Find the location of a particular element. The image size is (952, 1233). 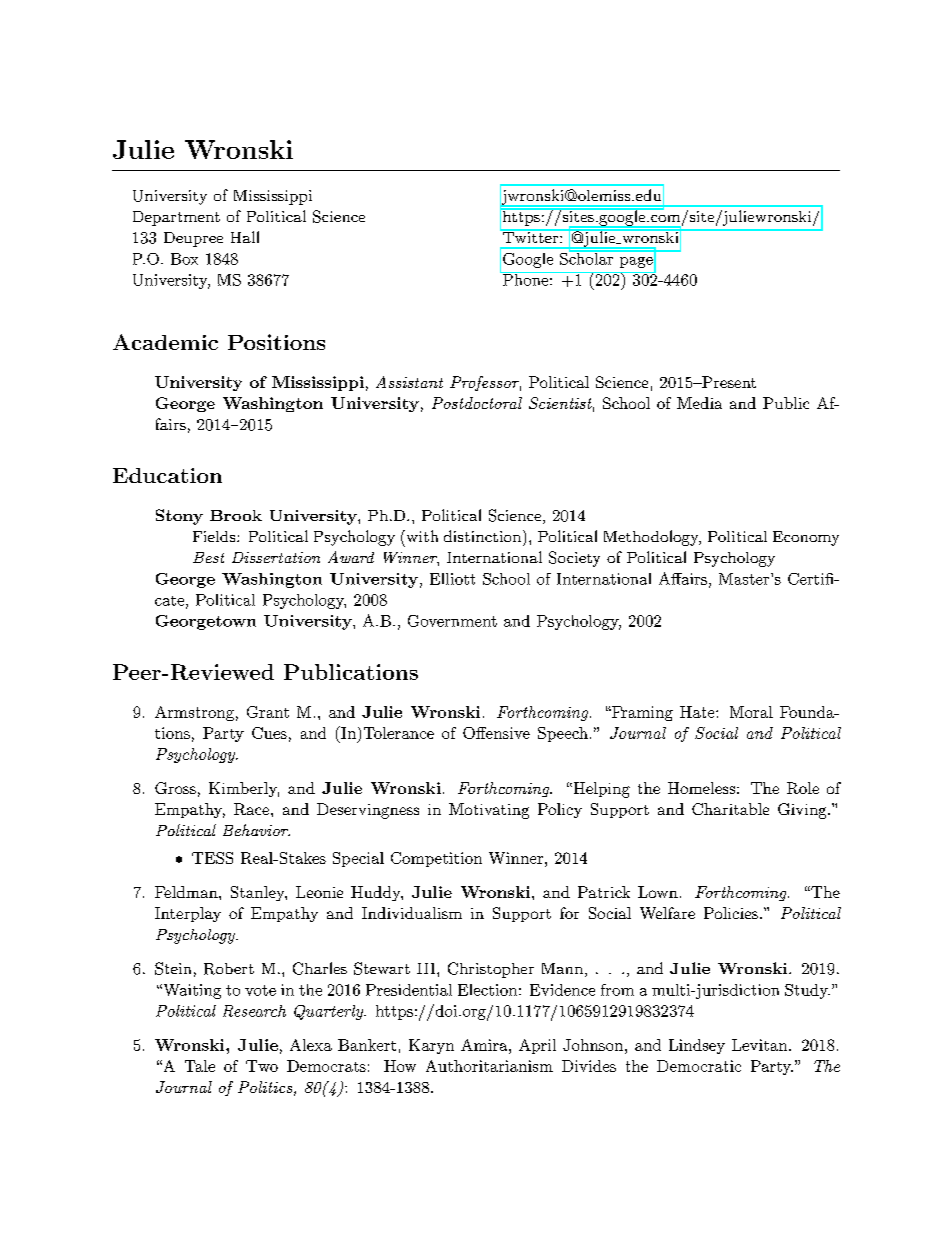

Policies is located at coordinates (731, 913).
